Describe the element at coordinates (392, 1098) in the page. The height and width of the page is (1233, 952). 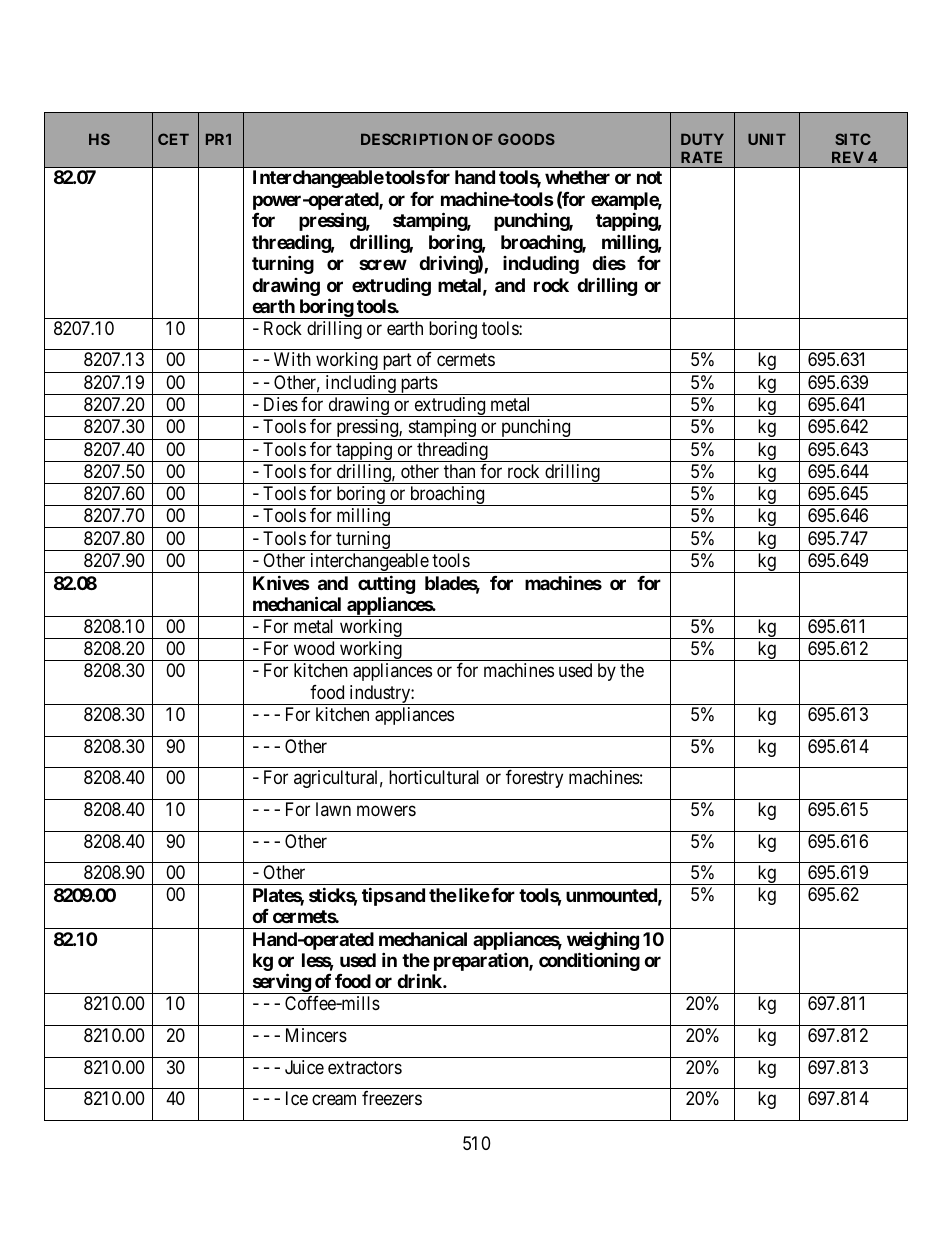
I see `freezers` at that location.
